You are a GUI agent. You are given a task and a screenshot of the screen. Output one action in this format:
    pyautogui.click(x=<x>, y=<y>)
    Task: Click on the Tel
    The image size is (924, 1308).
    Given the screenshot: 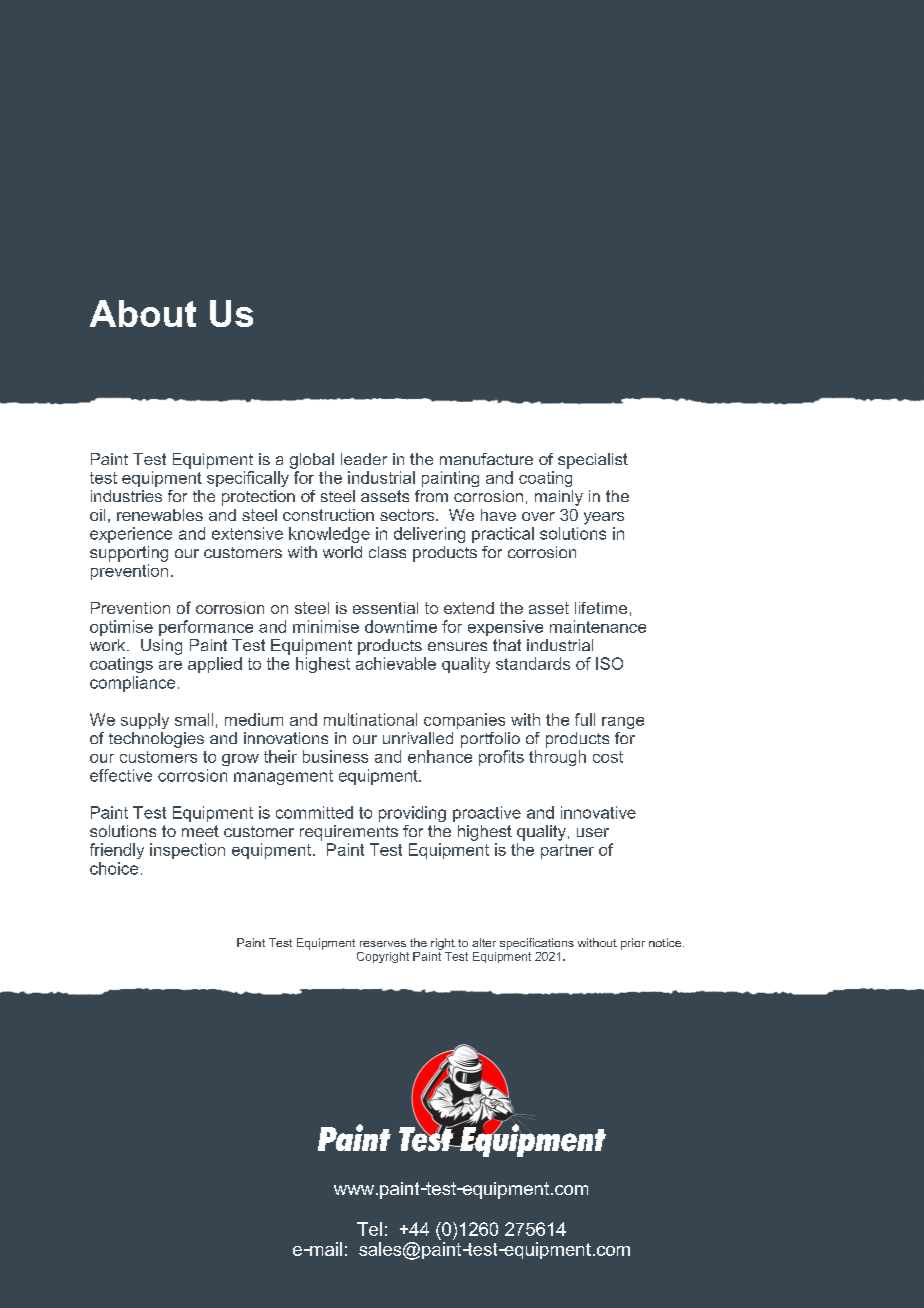 What is the action you would take?
    pyautogui.click(x=369, y=1229)
